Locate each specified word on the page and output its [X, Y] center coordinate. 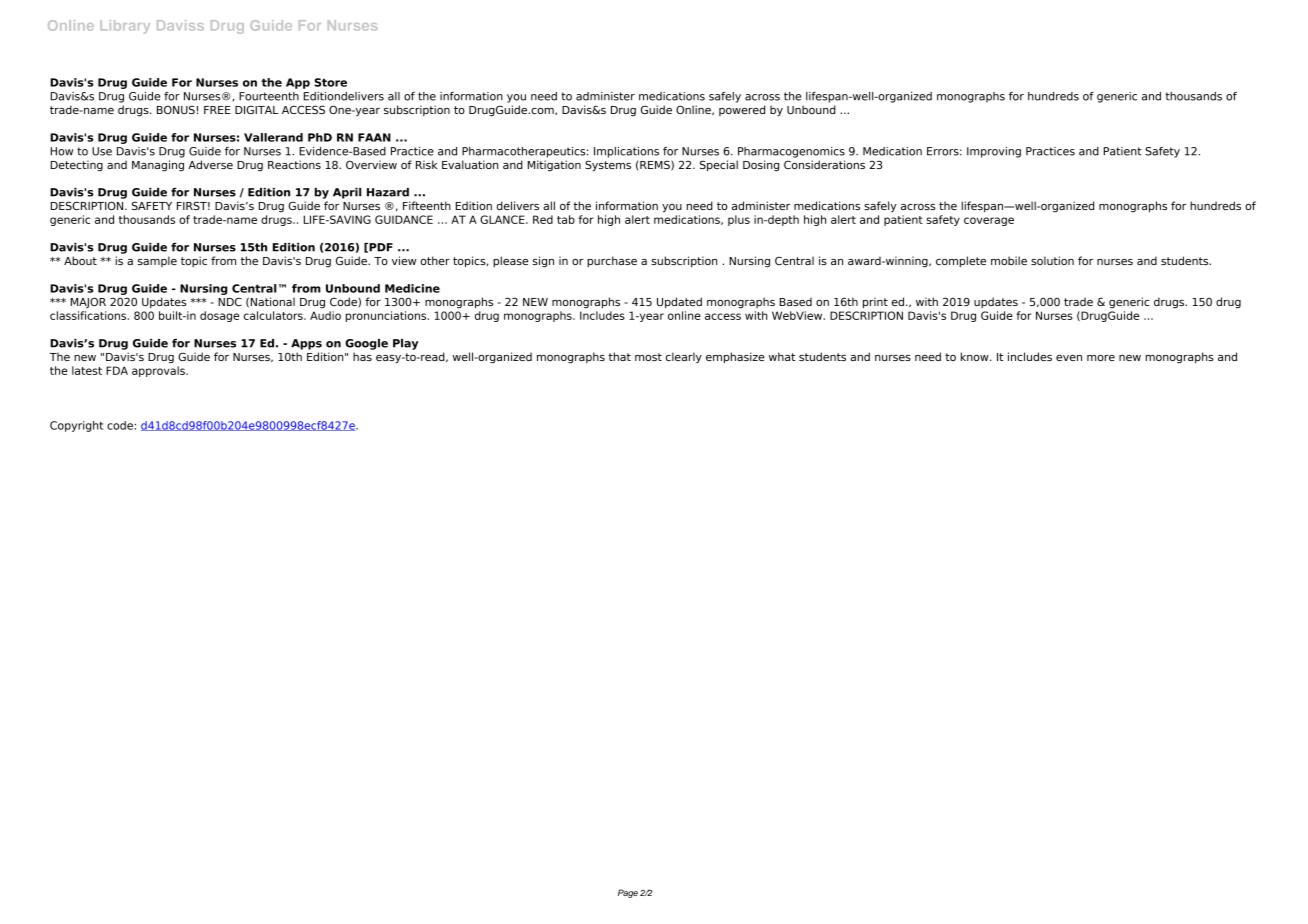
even [1069, 358]
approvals [159, 371]
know [976, 356]
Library [125, 27]
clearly [684, 357]
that [620, 356]
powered [742, 110]
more [1101, 358]
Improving [994, 152]
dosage [219, 316]
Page [628, 893]
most [648, 357]
